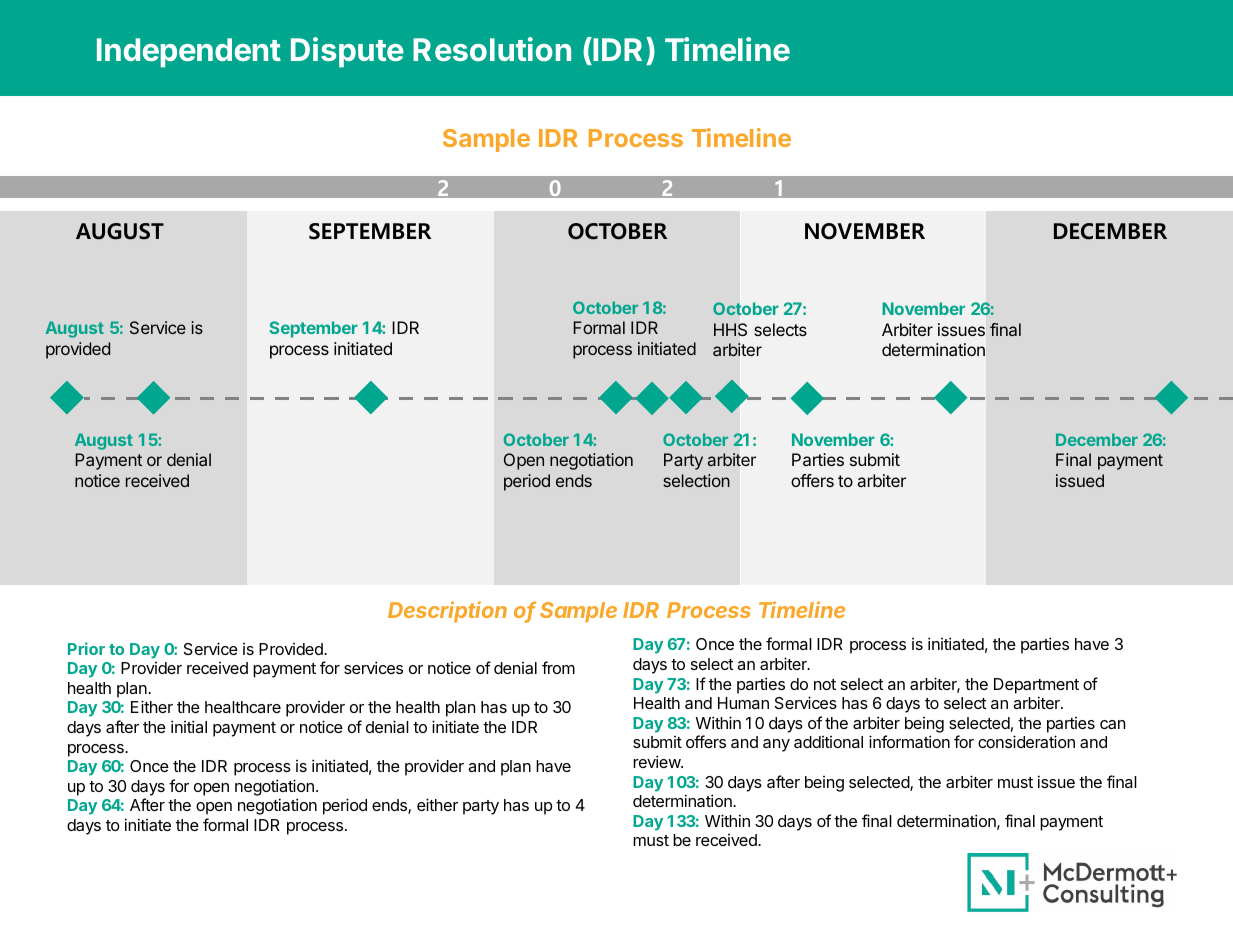 This screenshot has height=952, width=1233. Describe the element at coordinates (828, 742) in the screenshot. I see `additional` at that location.
